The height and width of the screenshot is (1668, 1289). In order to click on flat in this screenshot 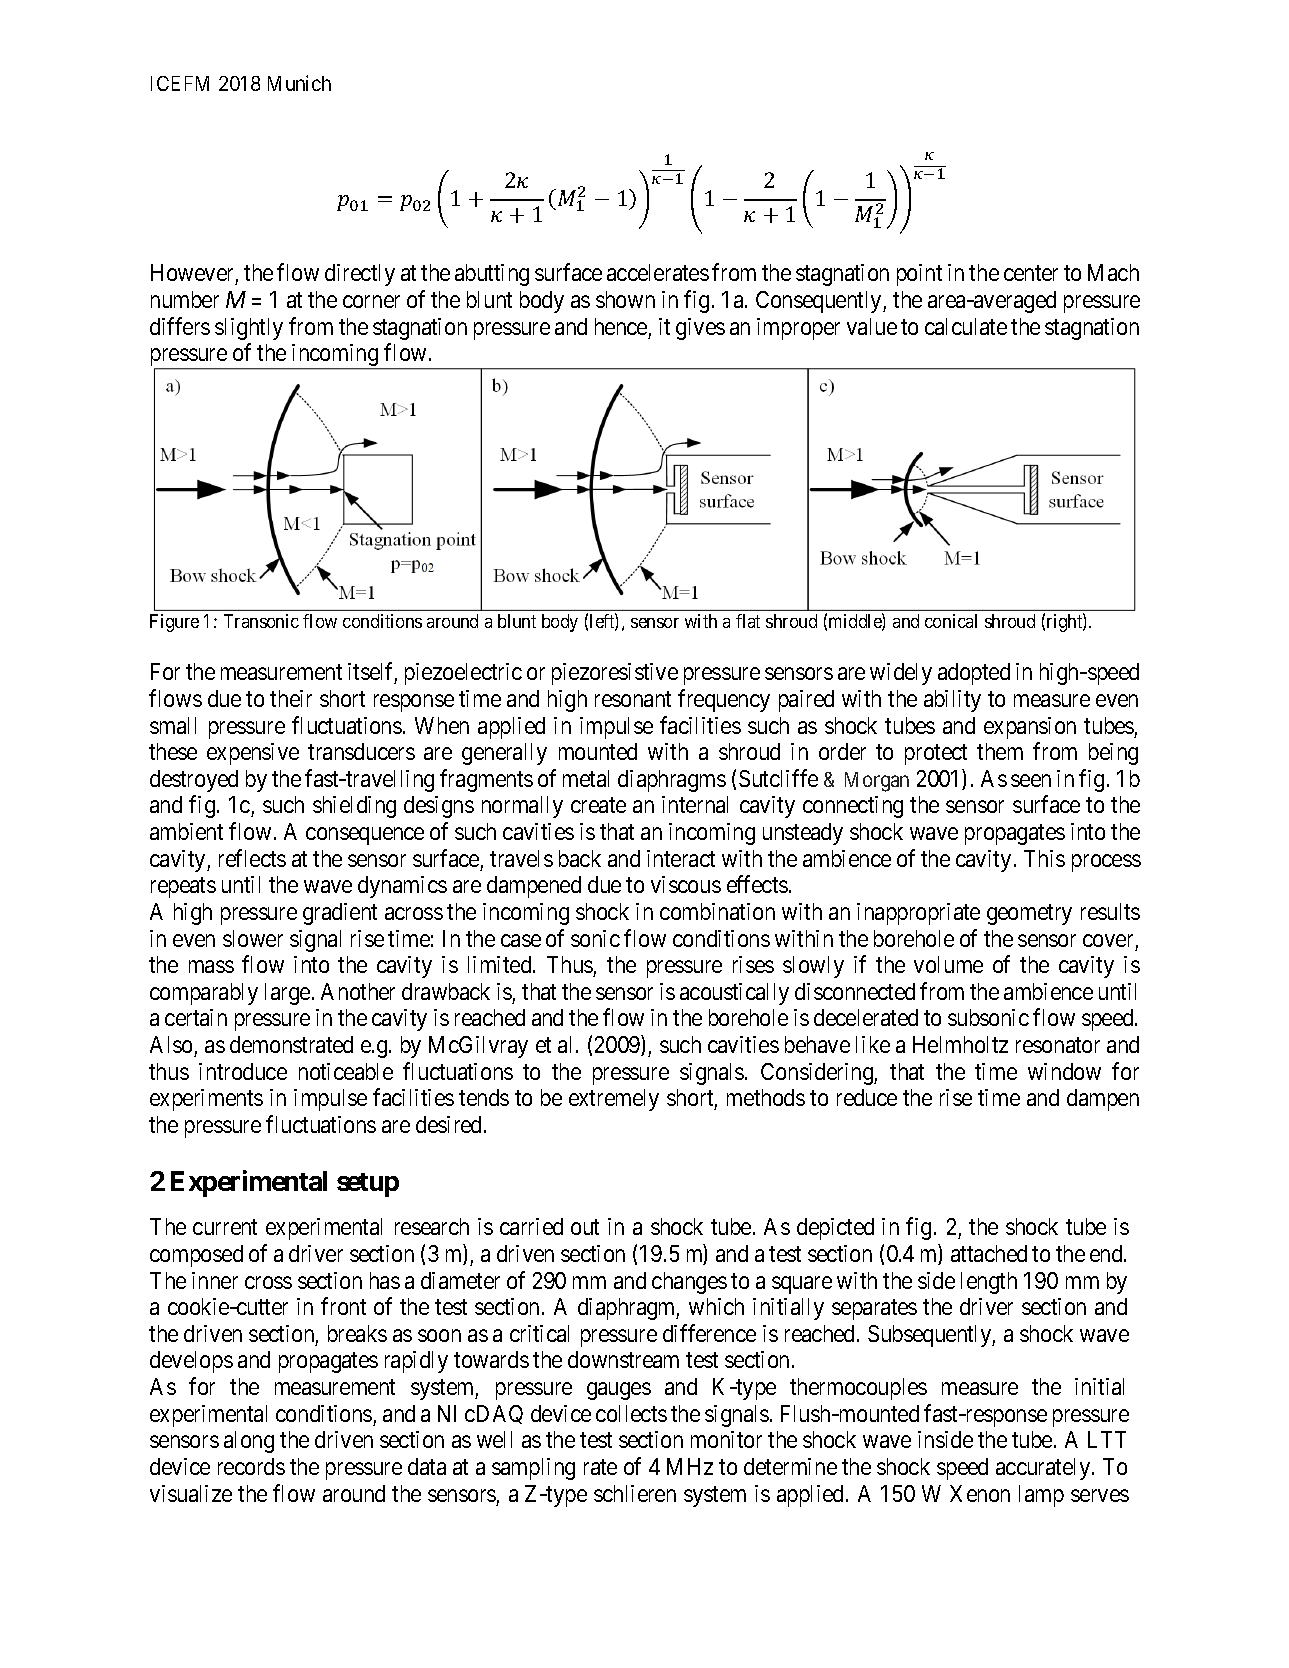, I will do `click(748, 621)`.
